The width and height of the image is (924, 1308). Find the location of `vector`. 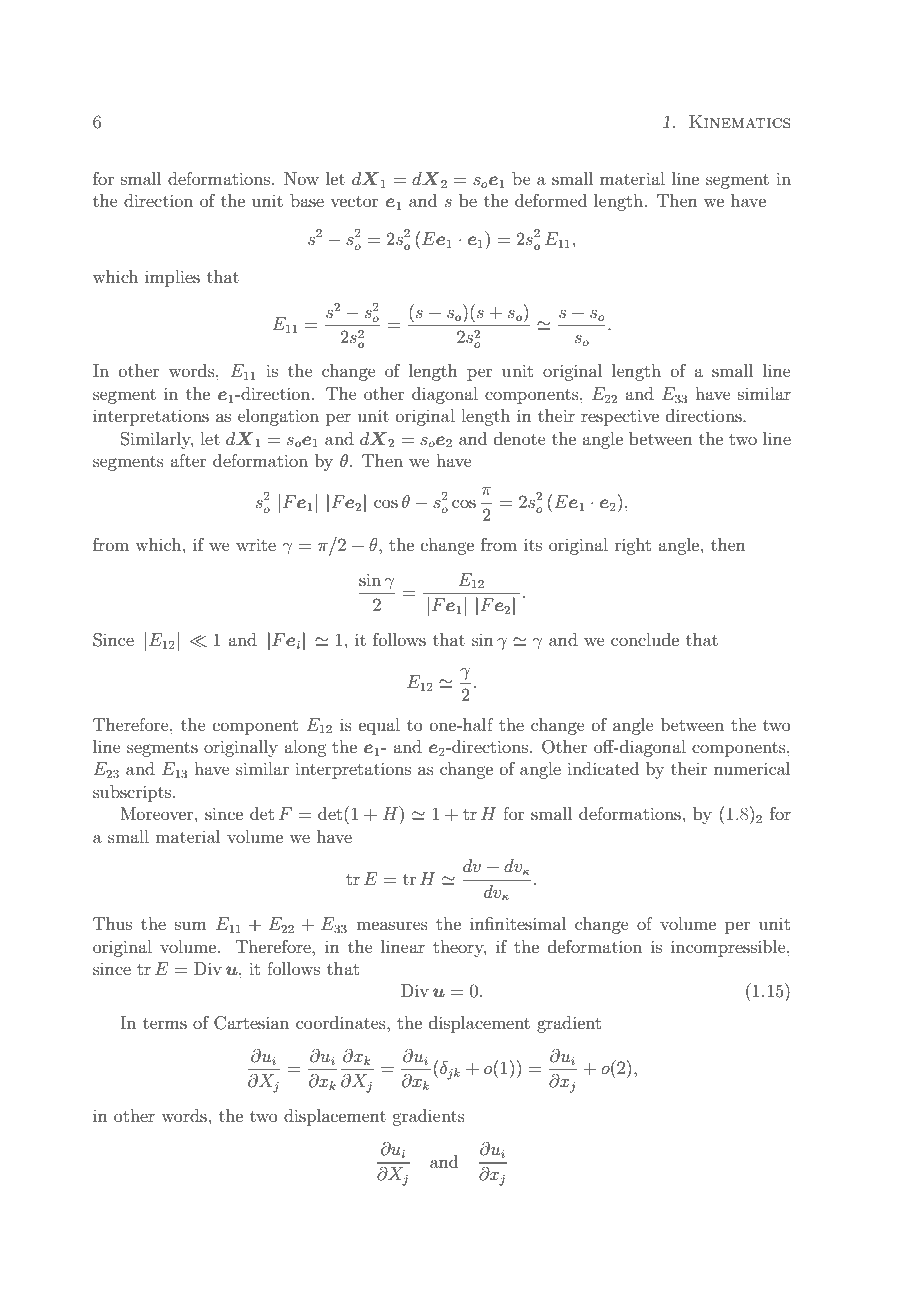

vector is located at coordinates (354, 201).
